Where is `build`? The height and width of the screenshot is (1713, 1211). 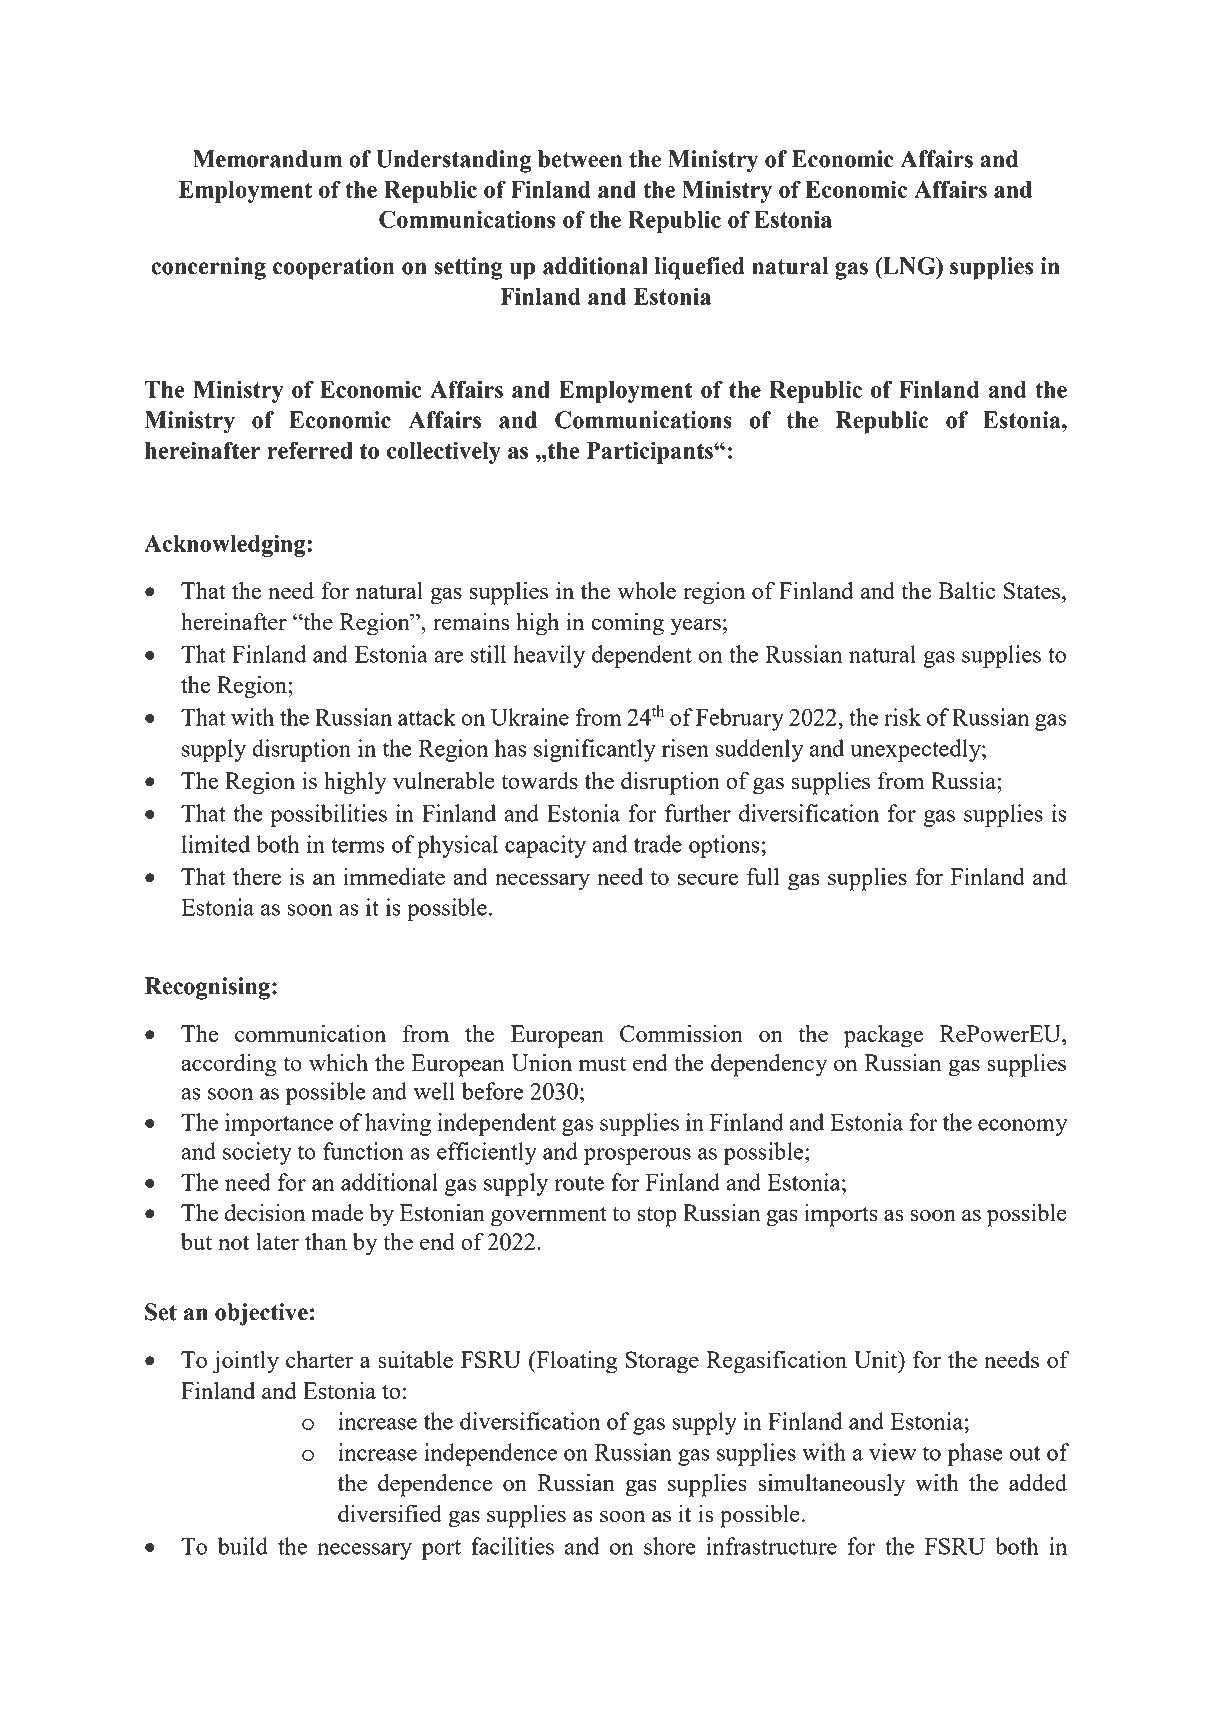 build is located at coordinates (243, 1546).
